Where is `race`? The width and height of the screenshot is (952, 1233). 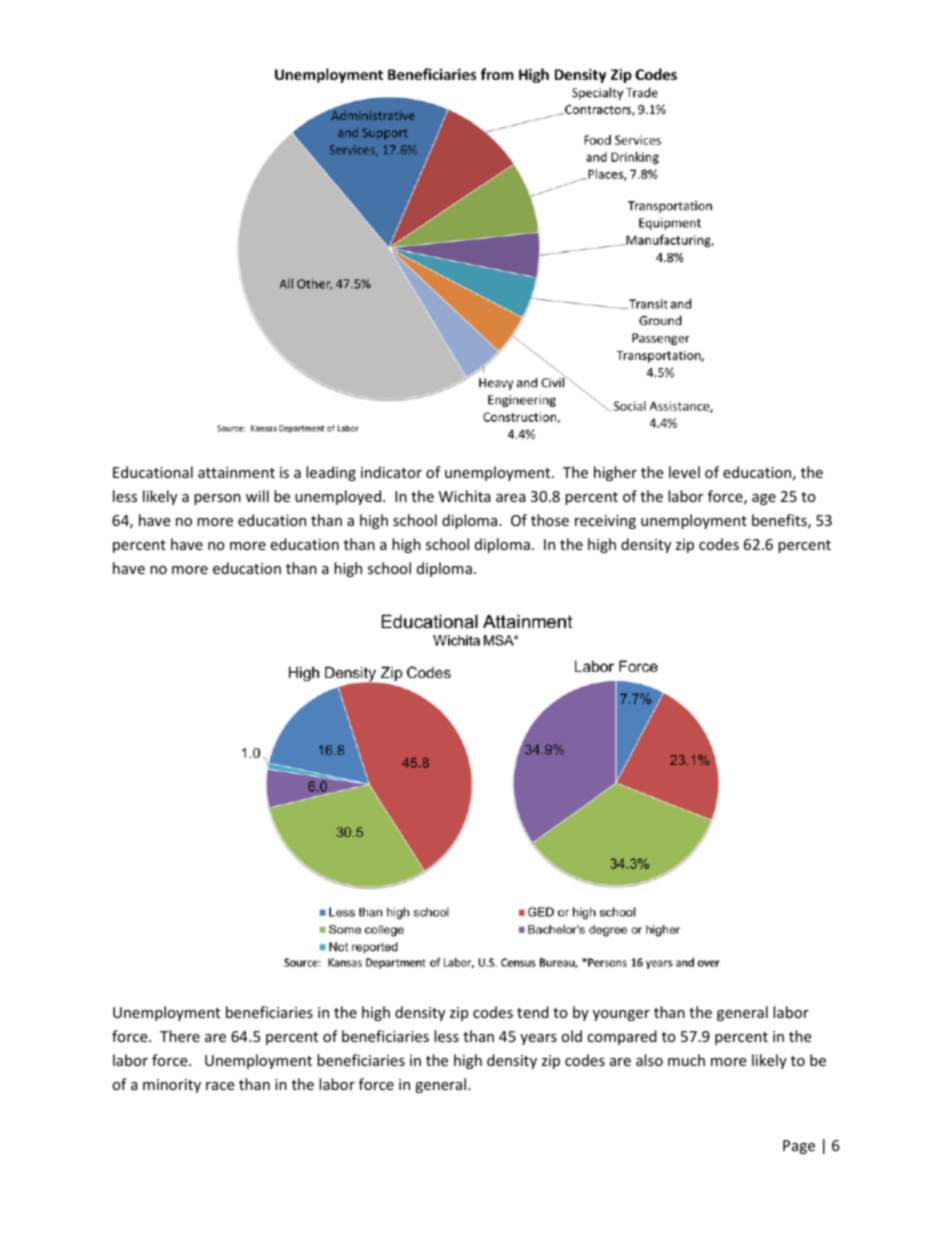
race is located at coordinates (220, 1086).
